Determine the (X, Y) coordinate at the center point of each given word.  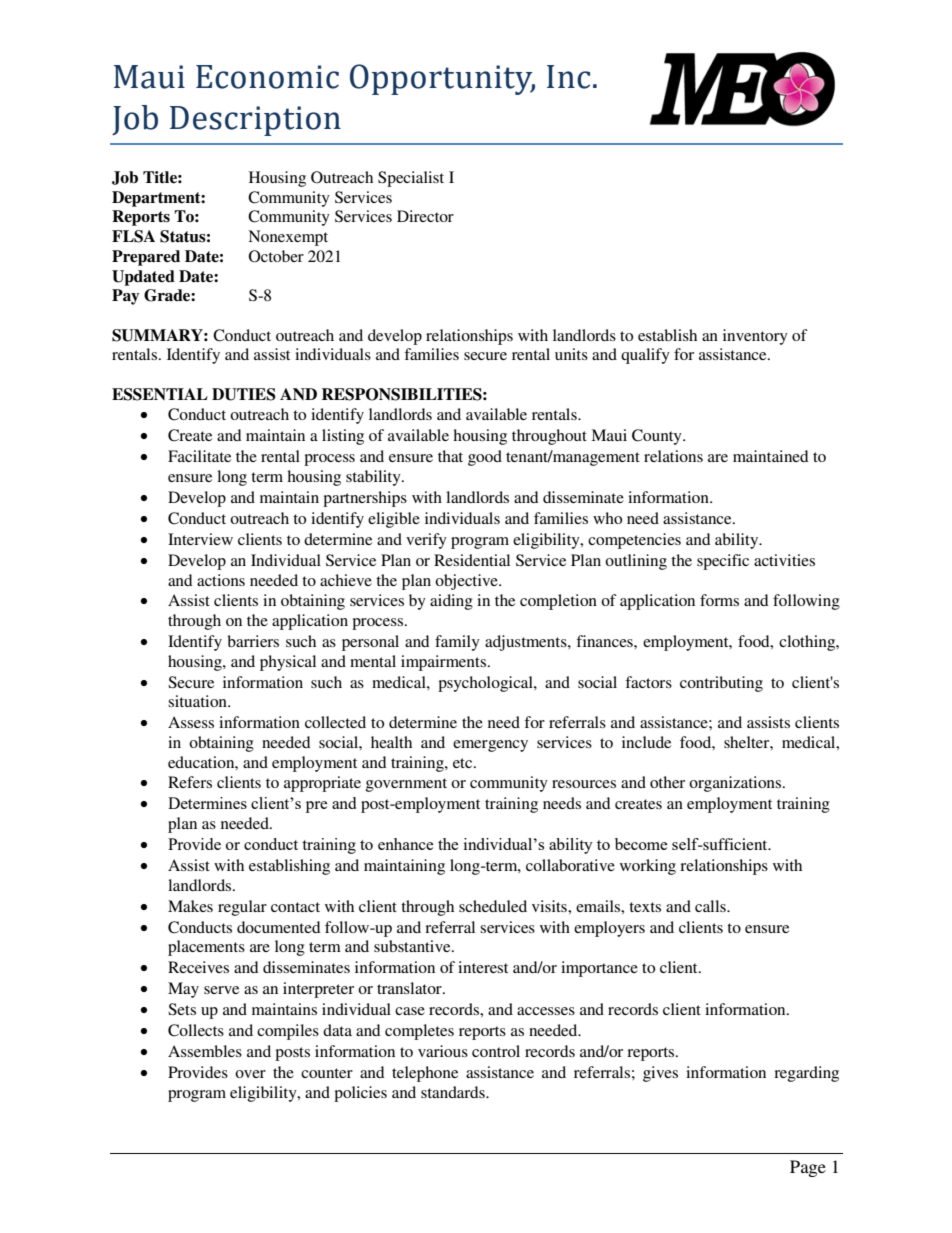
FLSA (133, 236)
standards (454, 1092)
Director (425, 216)
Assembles (205, 1051)
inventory (755, 337)
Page (808, 1168)
